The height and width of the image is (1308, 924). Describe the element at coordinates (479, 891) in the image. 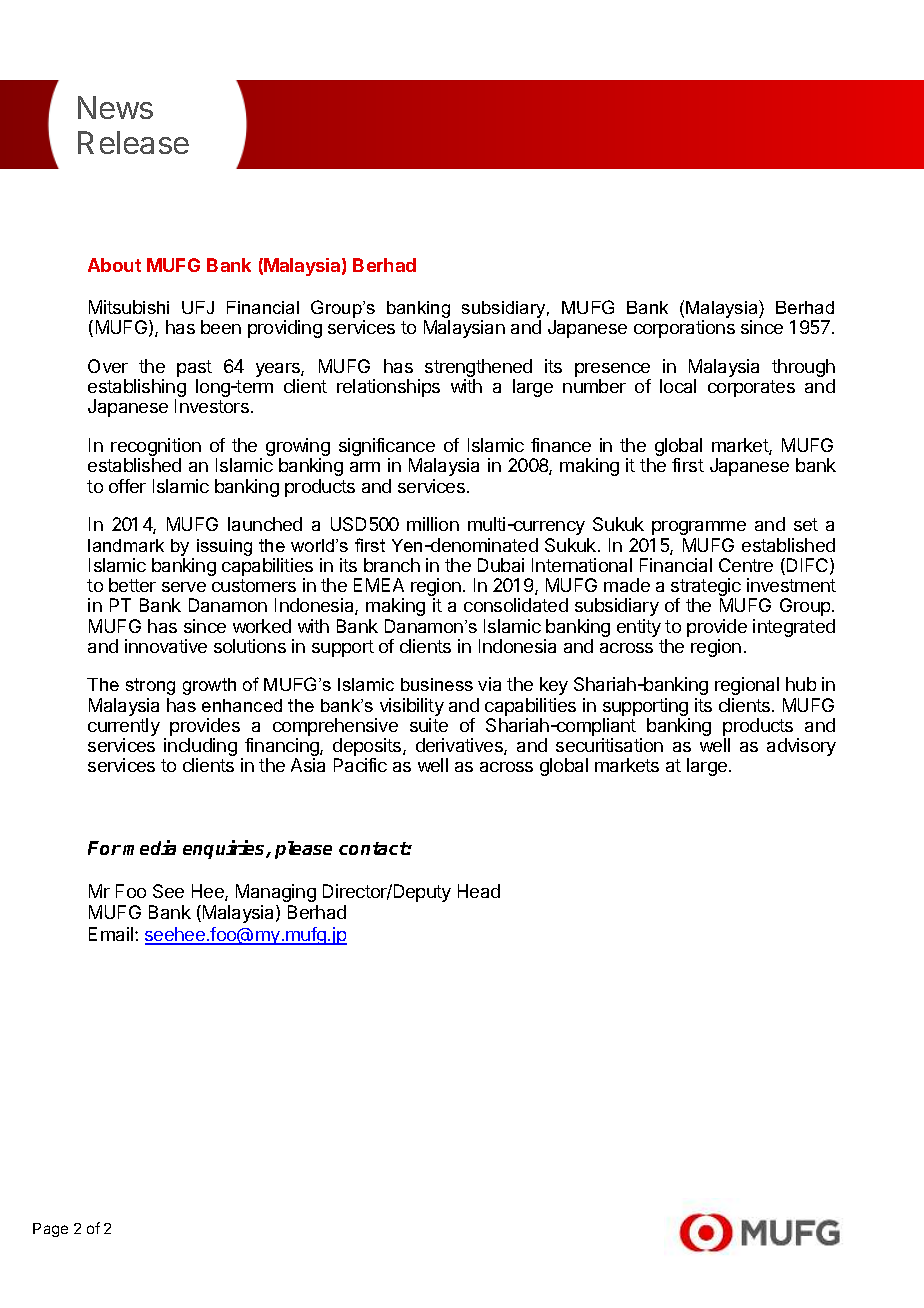

I see `Head` at that location.
